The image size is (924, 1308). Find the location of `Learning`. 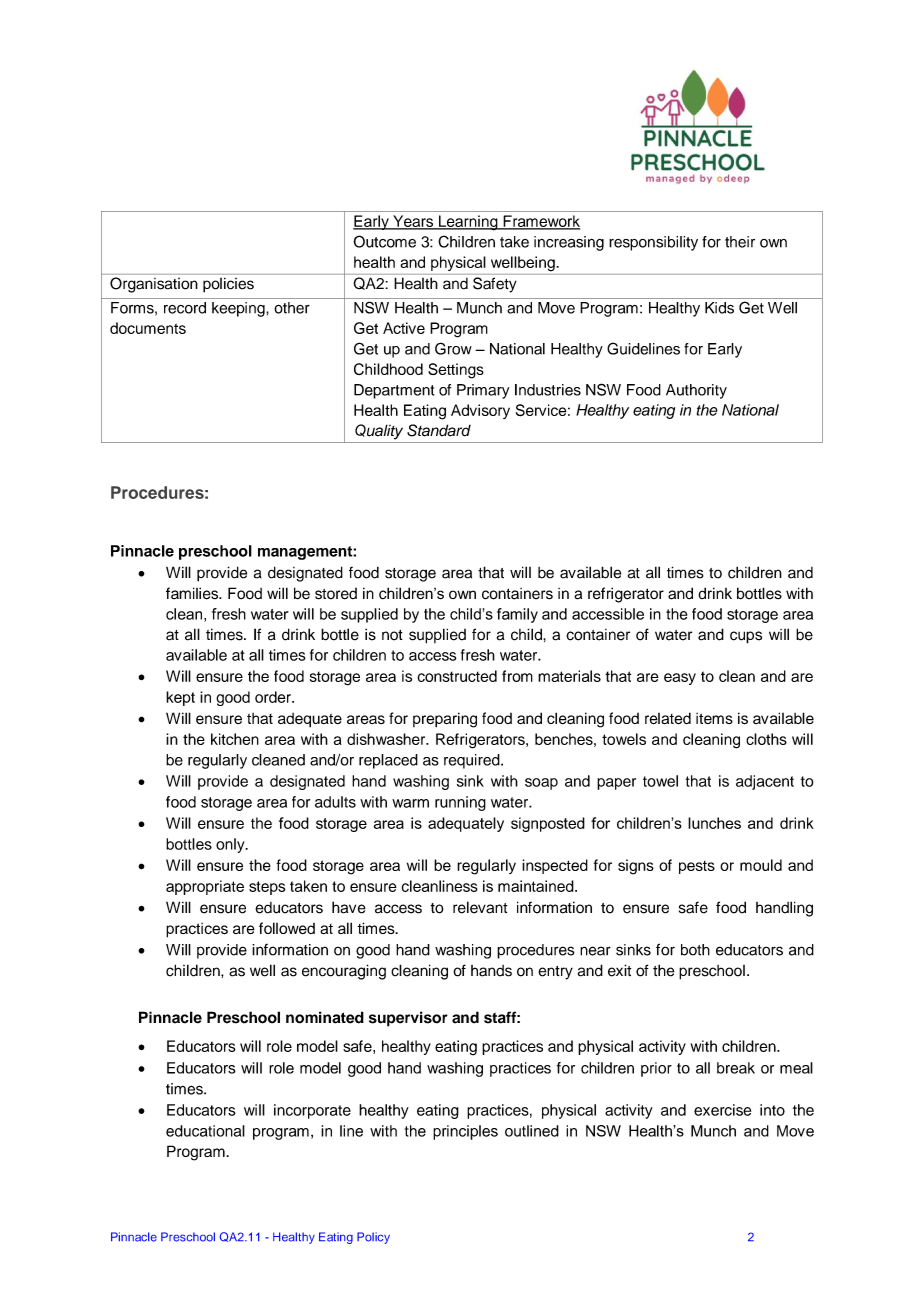

Learning is located at coordinates (468, 223).
